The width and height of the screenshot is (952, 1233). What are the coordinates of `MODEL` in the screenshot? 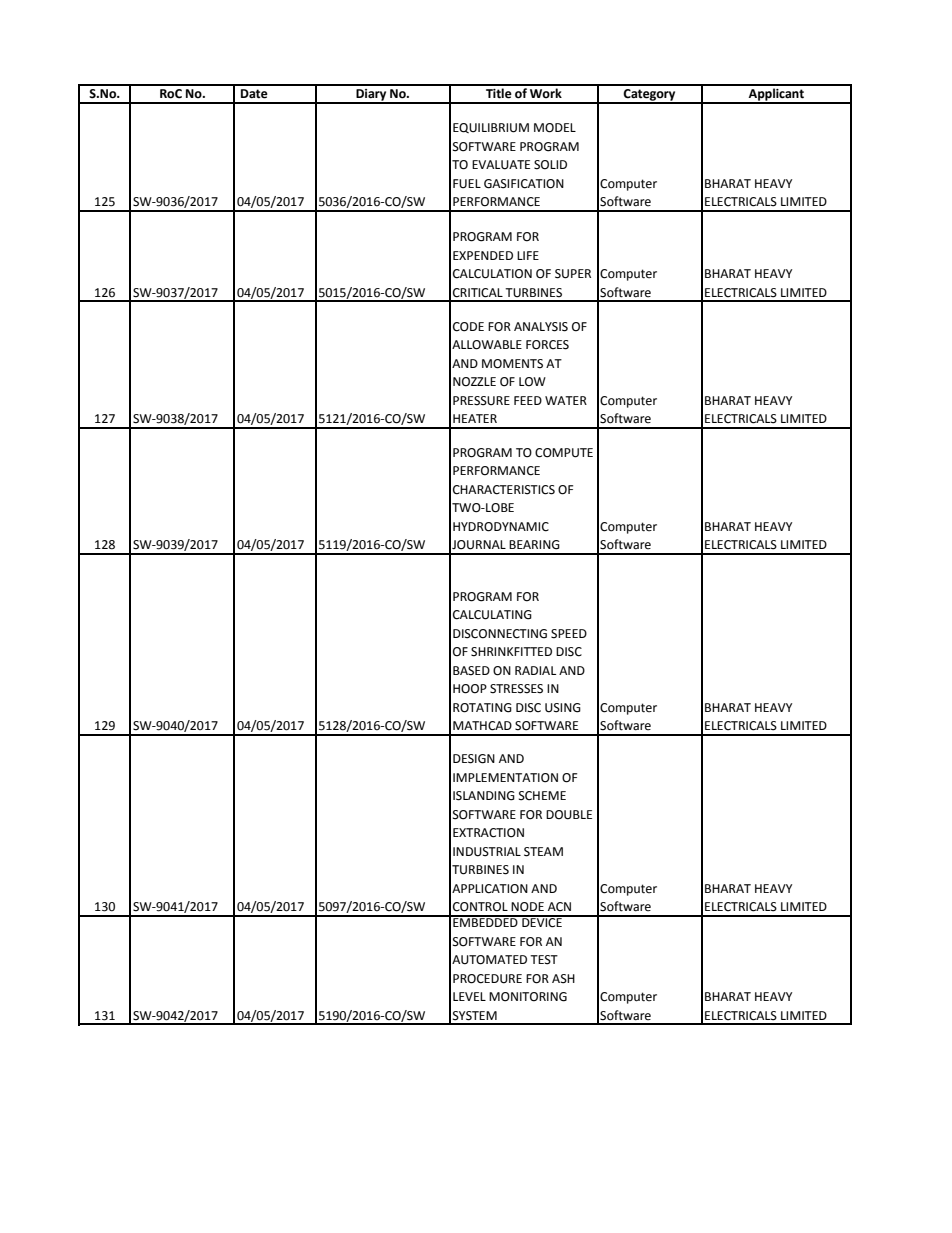 It's located at (555, 128).
